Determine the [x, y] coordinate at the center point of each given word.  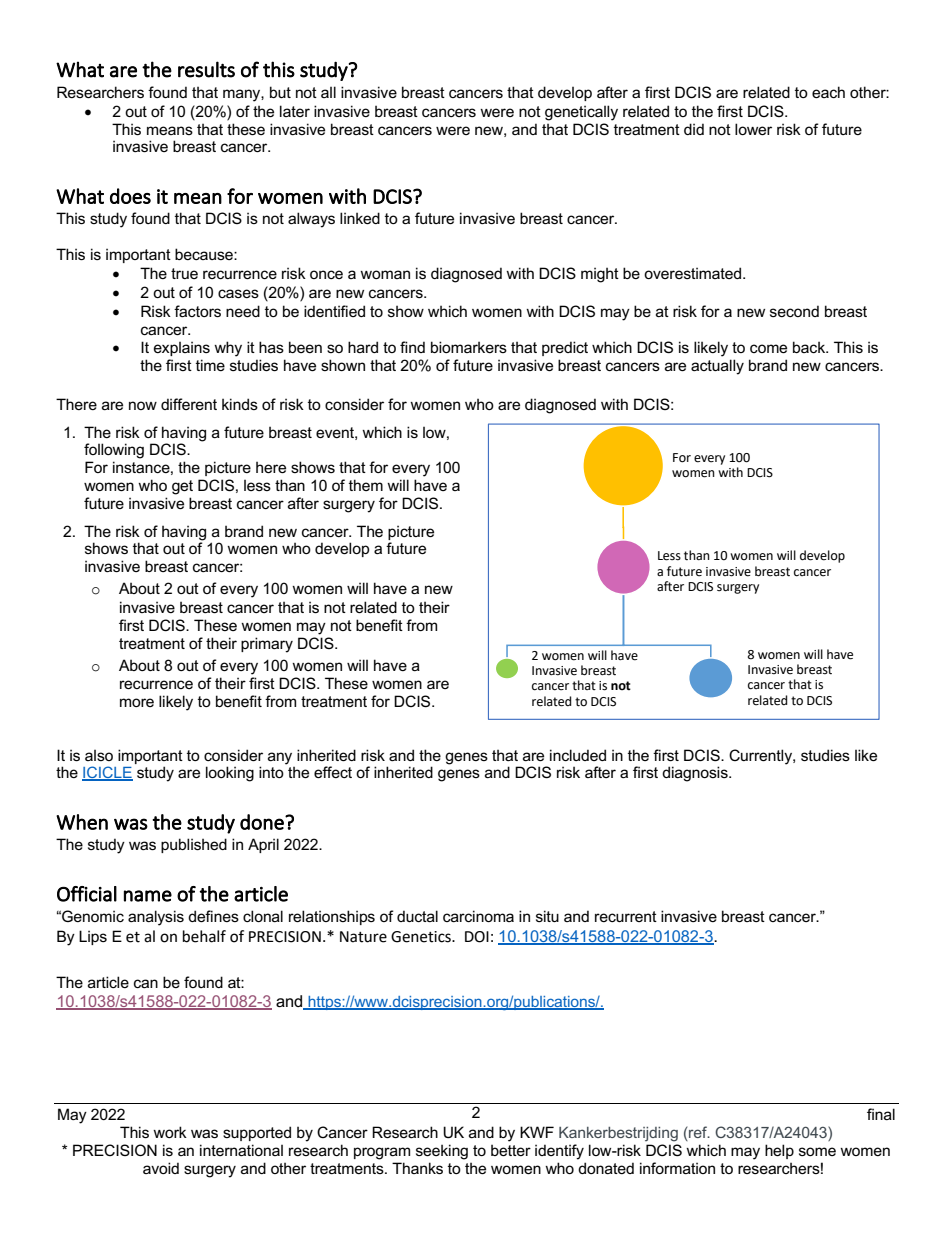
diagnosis [696, 774]
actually [717, 367]
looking [230, 774]
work [170, 1132]
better [511, 1150]
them [366, 485]
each [828, 92]
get [182, 487]
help [779, 1151]
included [578, 755]
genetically [581, 113]
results [206, 69]
